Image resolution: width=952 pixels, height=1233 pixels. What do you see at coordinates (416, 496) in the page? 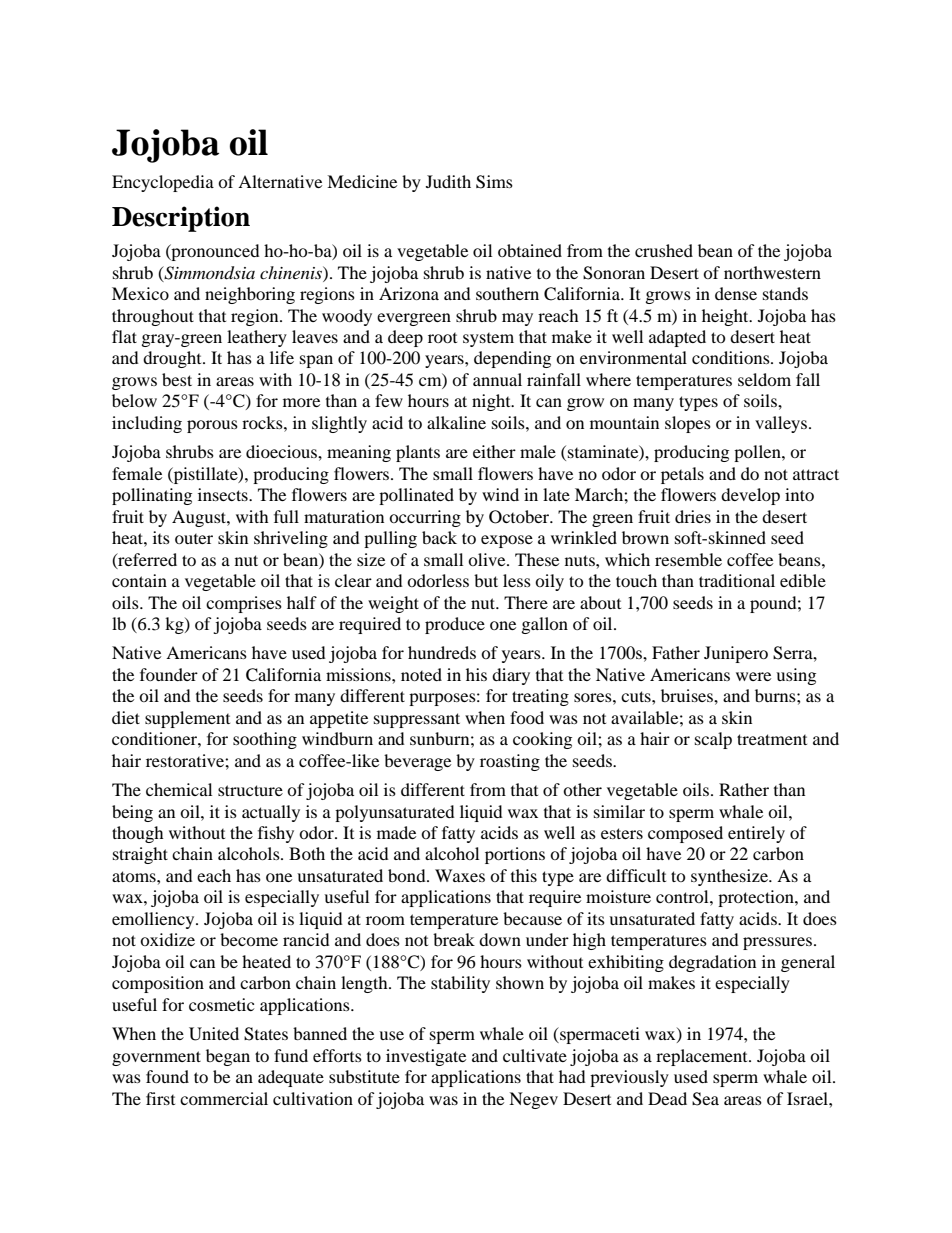
I see `pollinated` at bounding box center [416, 496].
